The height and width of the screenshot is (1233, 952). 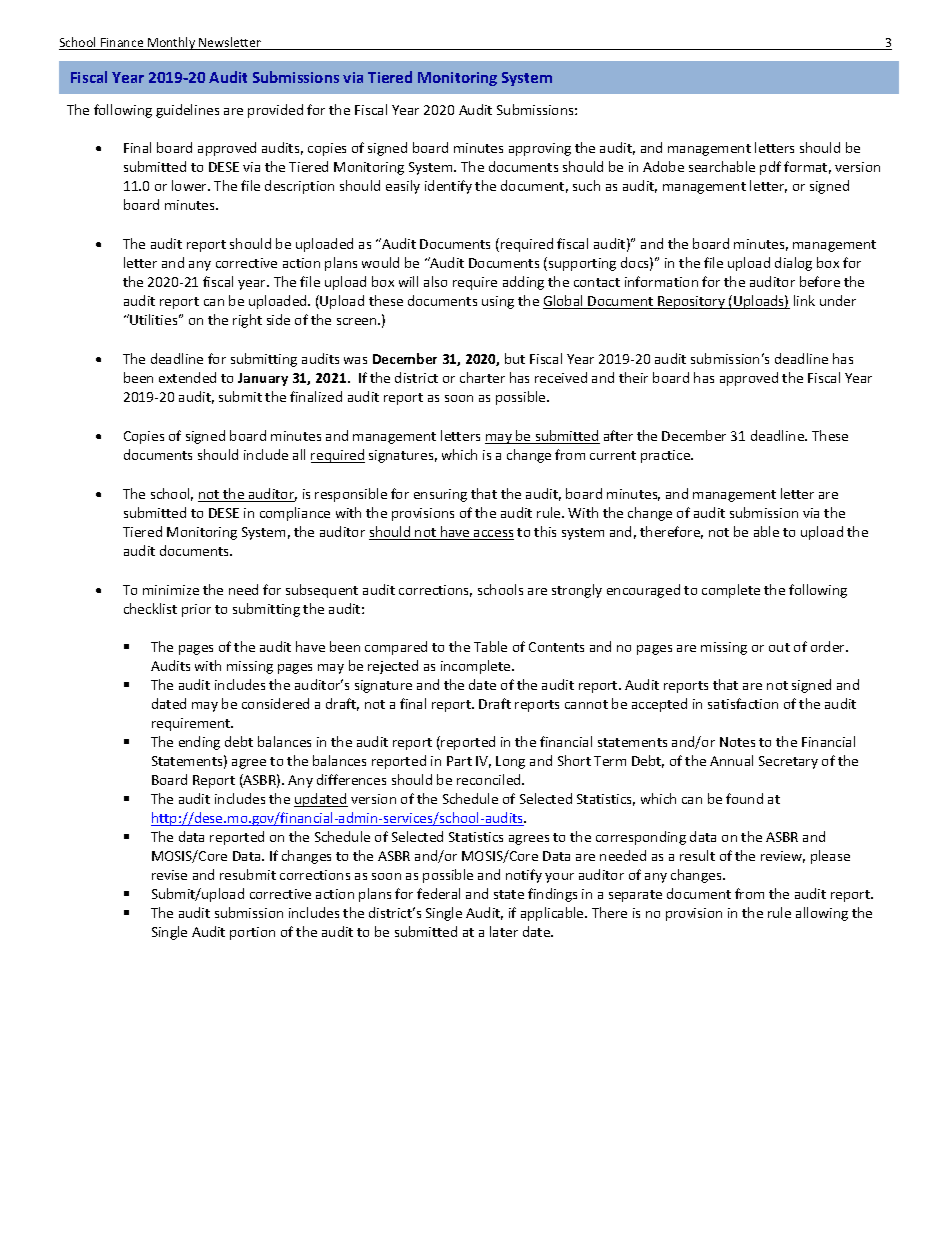 I want to click on allowing, so click(x=822, y=914).
